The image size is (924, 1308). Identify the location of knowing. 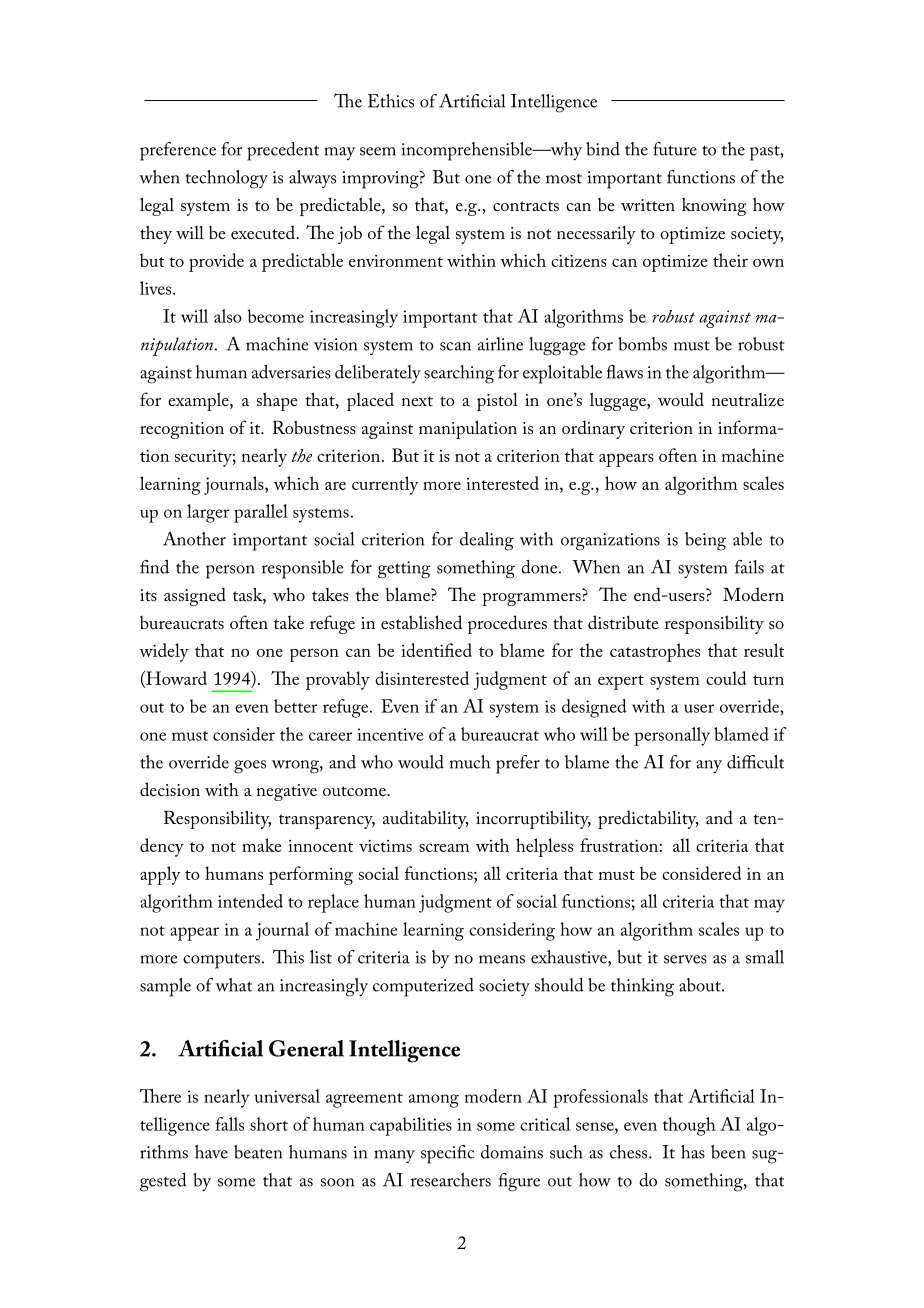
(714, 206).
